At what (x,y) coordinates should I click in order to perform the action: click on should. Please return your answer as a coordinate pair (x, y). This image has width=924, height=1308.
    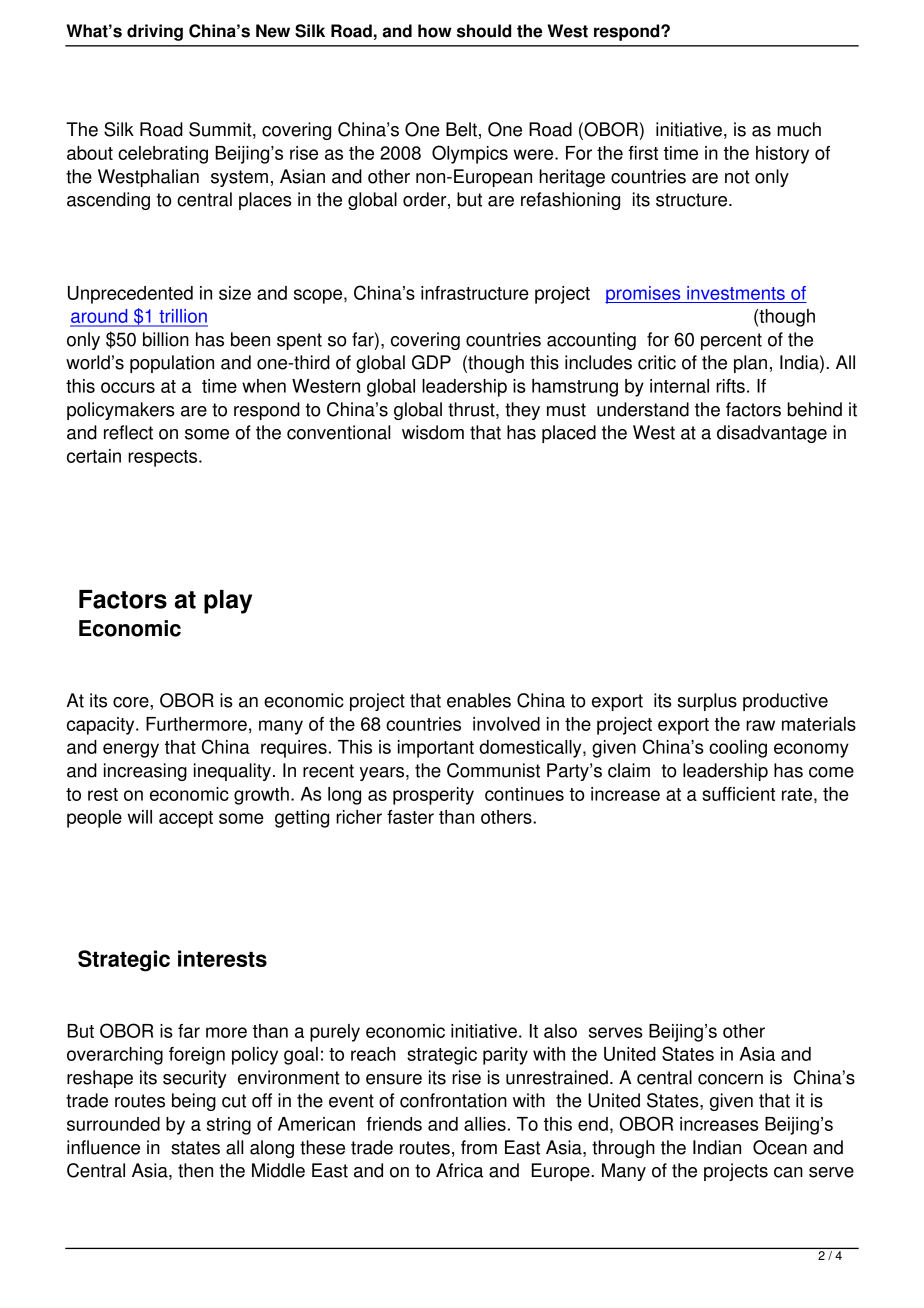
    Looking at the image, I should click on (484, 31).
